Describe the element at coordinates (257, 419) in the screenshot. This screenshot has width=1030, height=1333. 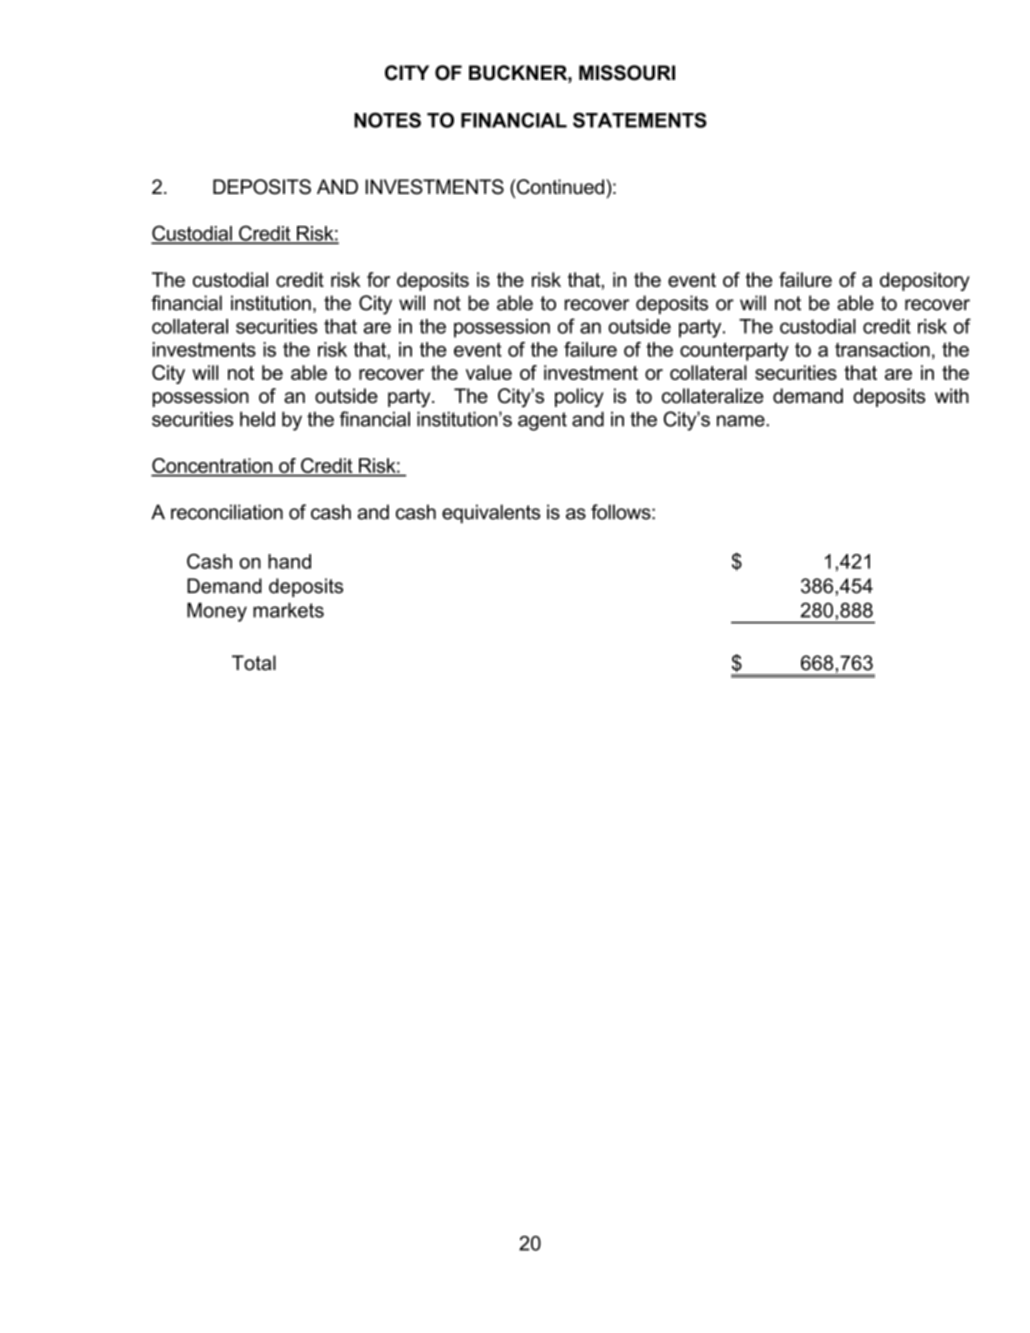
I see `held` at that location.
